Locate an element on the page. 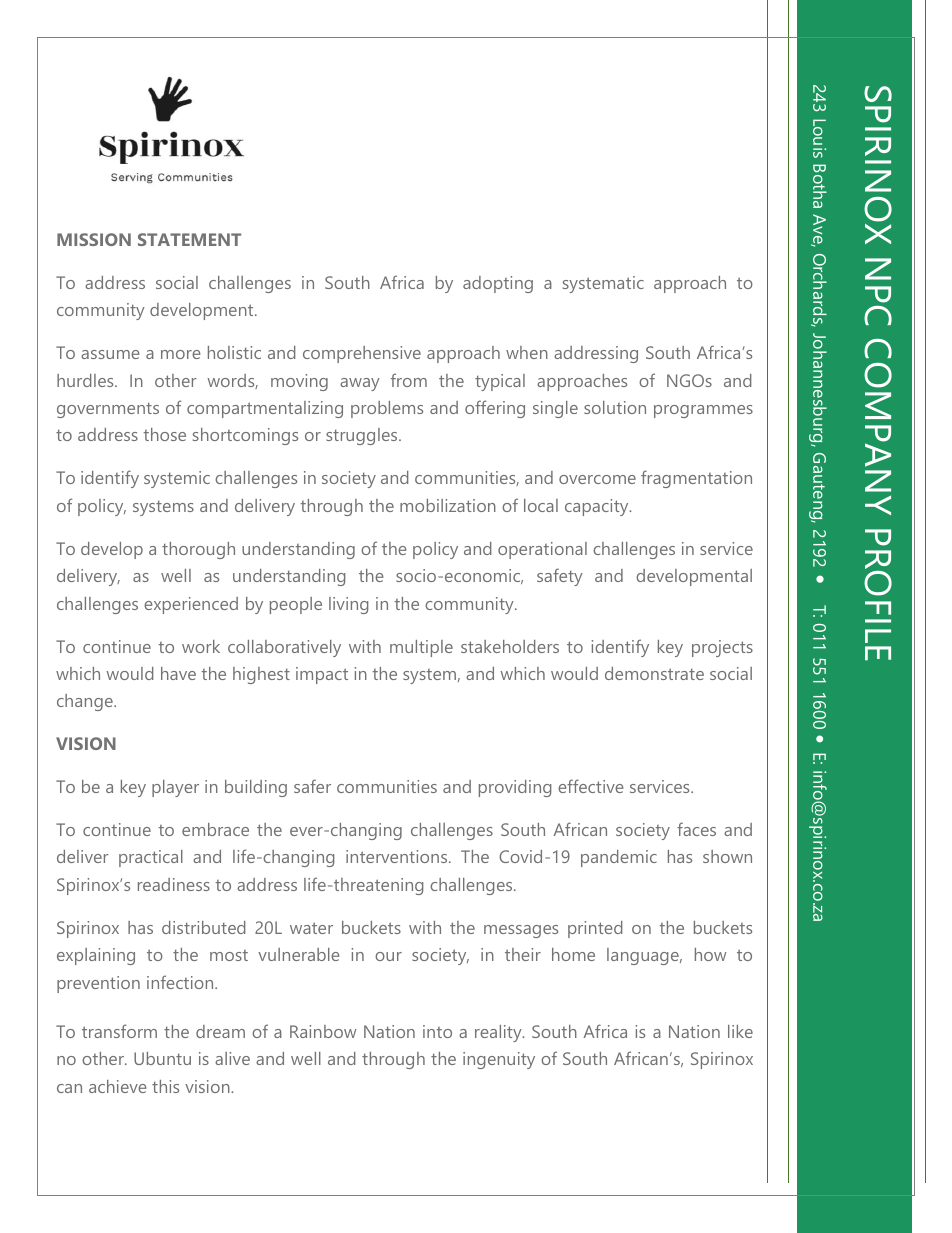 The image size is (952, 1233). STATEMENT is located at coordinates (189, 239).
